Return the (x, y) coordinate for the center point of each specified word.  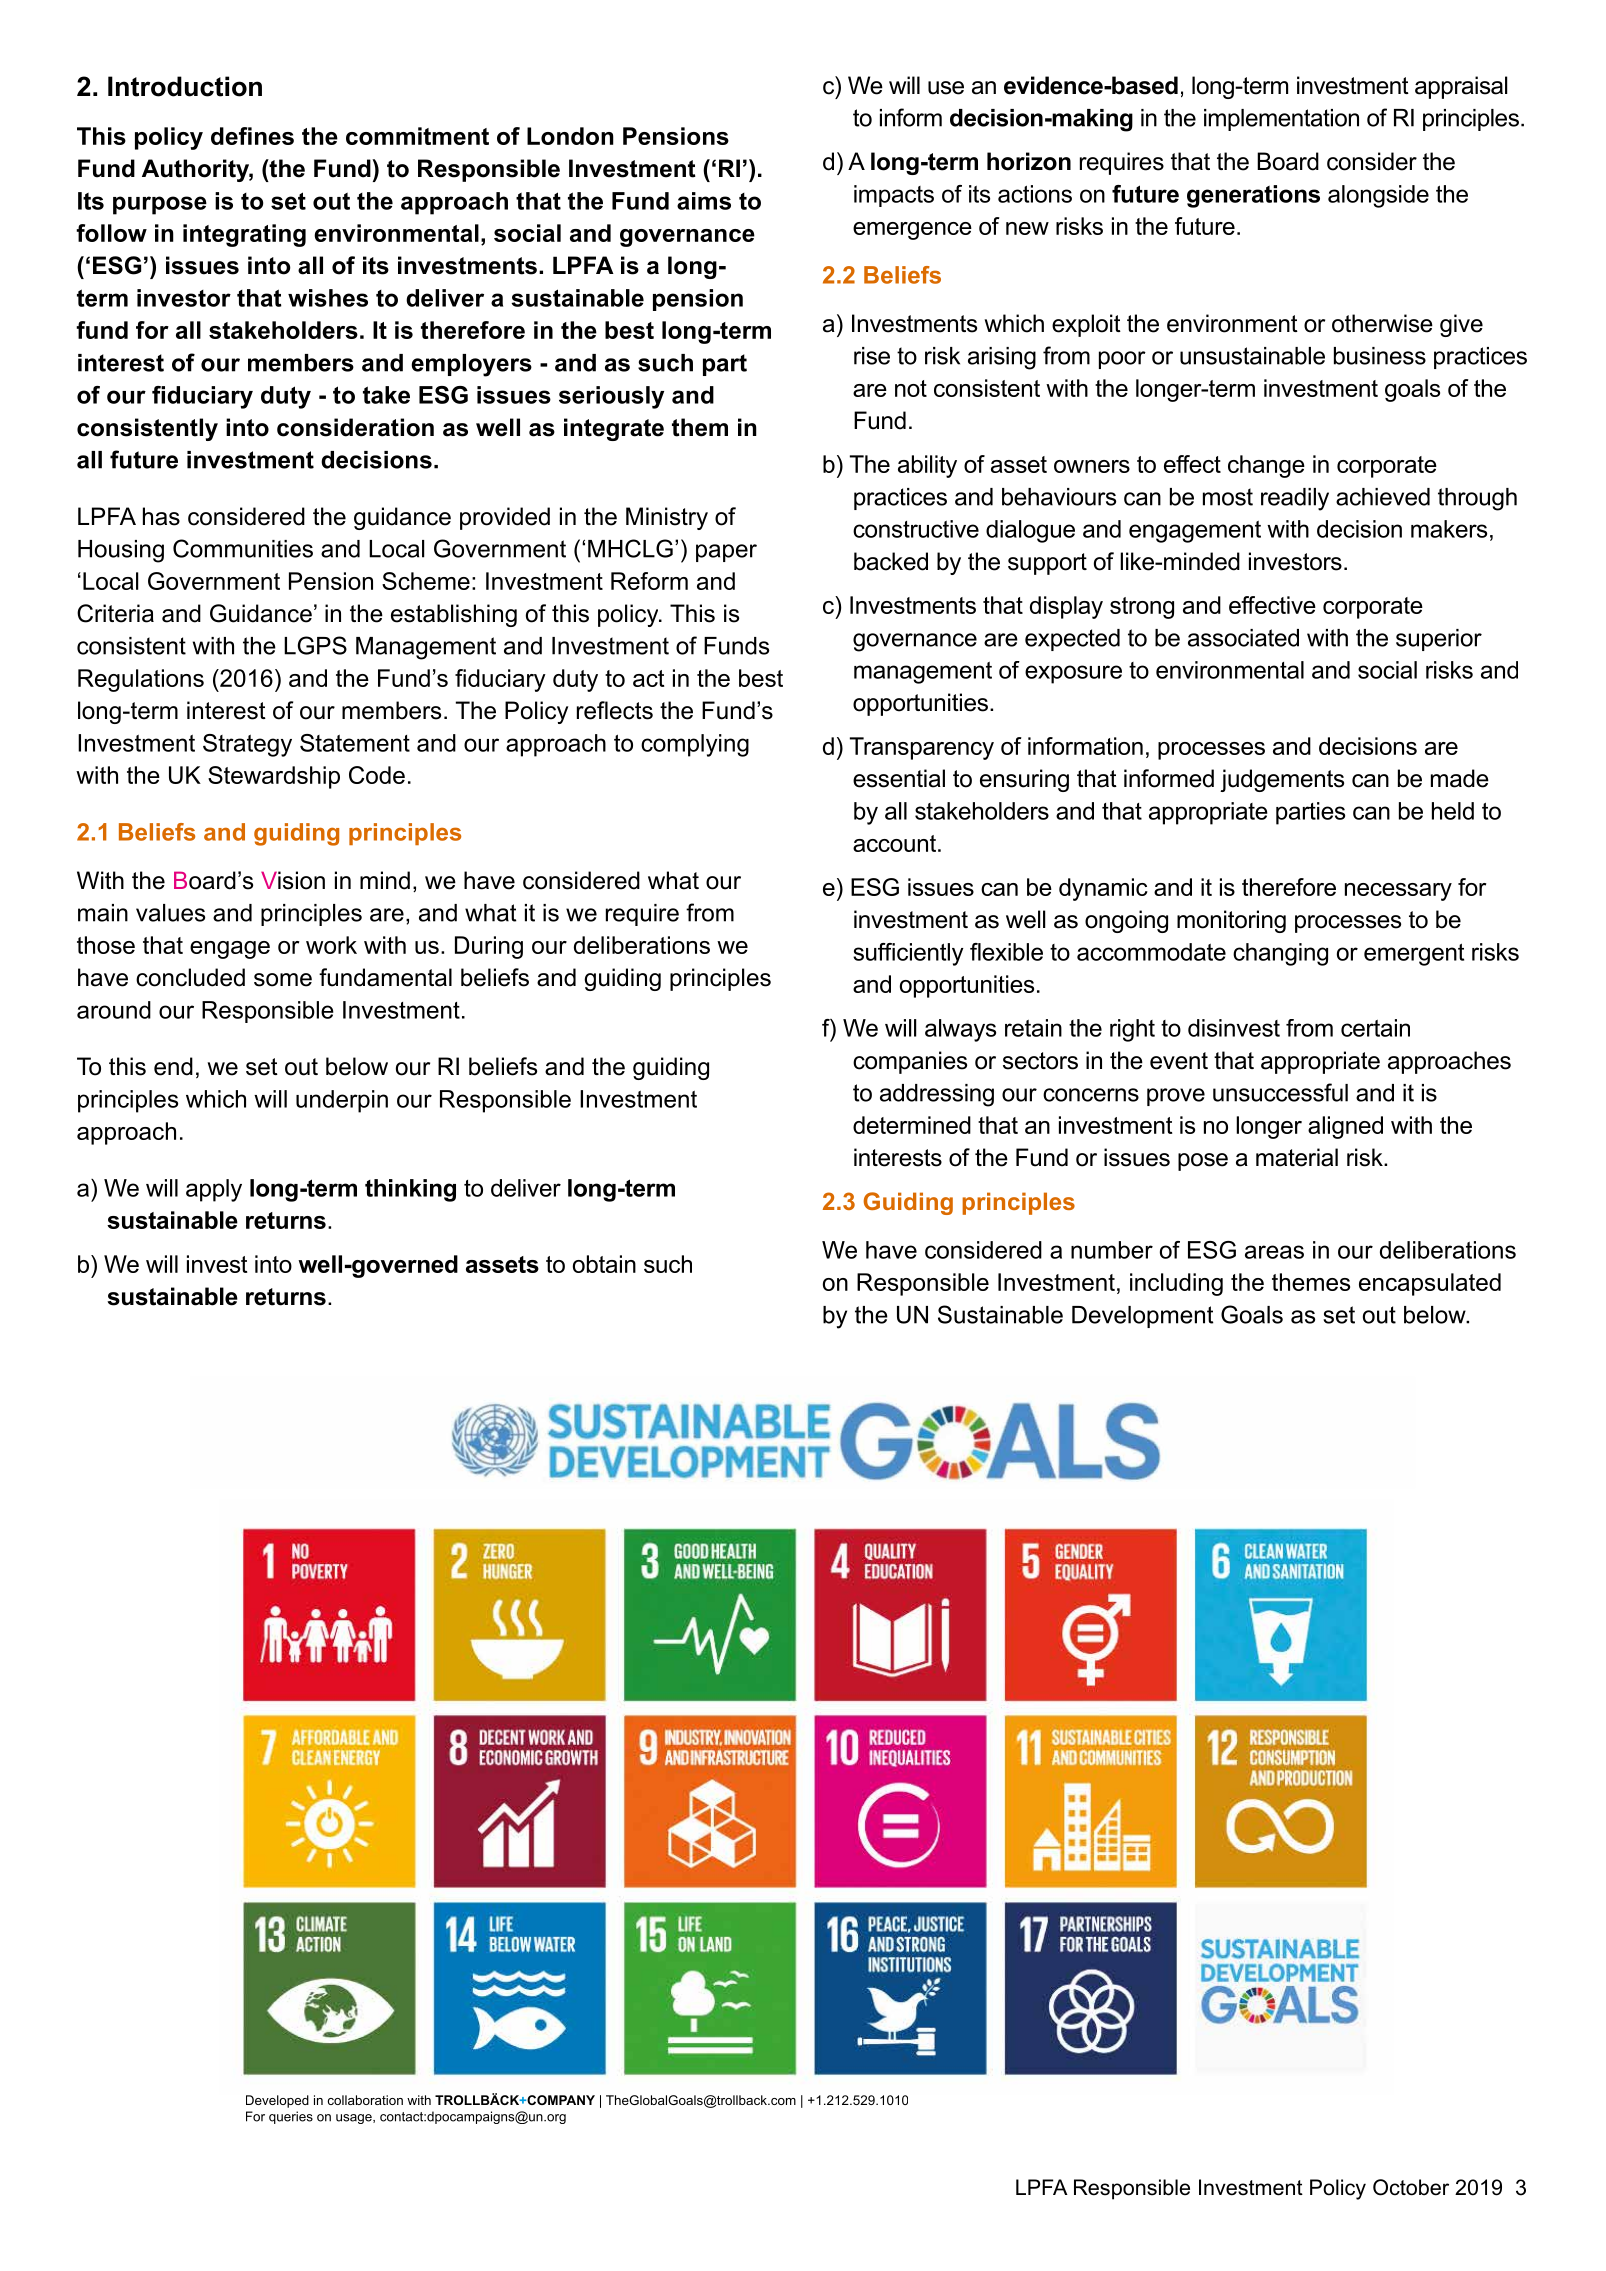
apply (214, 1190)
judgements (1282, 780)
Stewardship (274, 777)
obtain (604, 1264)
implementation (1281, 120)
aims (704, 201)
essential (899, 778)
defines (252, 136)
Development (1143, 1317)
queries (291, 2117)
